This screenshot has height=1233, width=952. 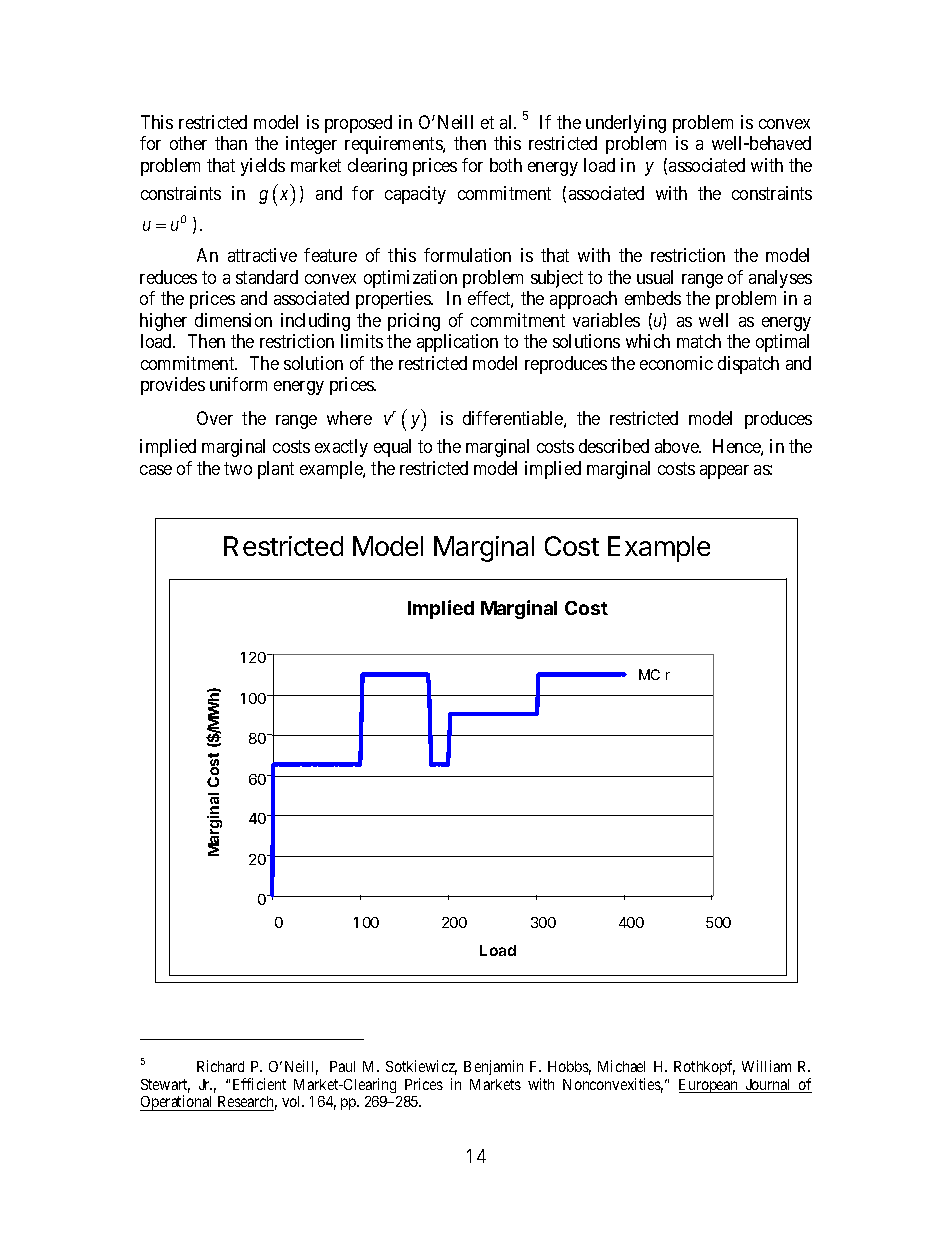 I want to click on European, so click(x=710, y=1086).
